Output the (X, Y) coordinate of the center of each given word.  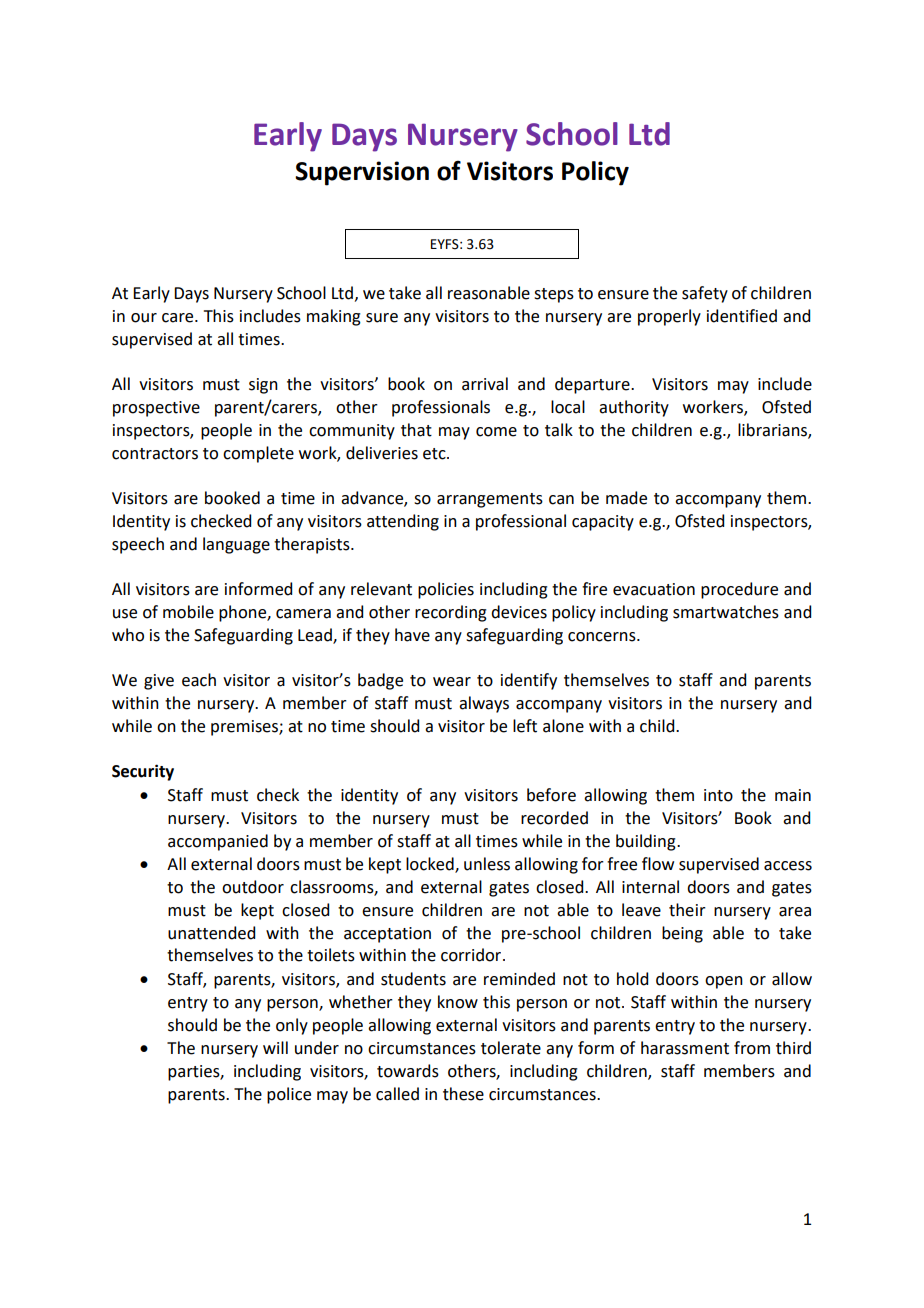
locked (431, 865)
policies (446, 590)
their (687, 910)
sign (263, 386)
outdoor (253, 887)
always (484, 704)
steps (554, 295)
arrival (485, 384)
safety (705, 294)
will (275, 1047)
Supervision (362, 173)
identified (742, 316)
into (718, 795)
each (199, 680)
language (236, 545)
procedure (739, 590)
